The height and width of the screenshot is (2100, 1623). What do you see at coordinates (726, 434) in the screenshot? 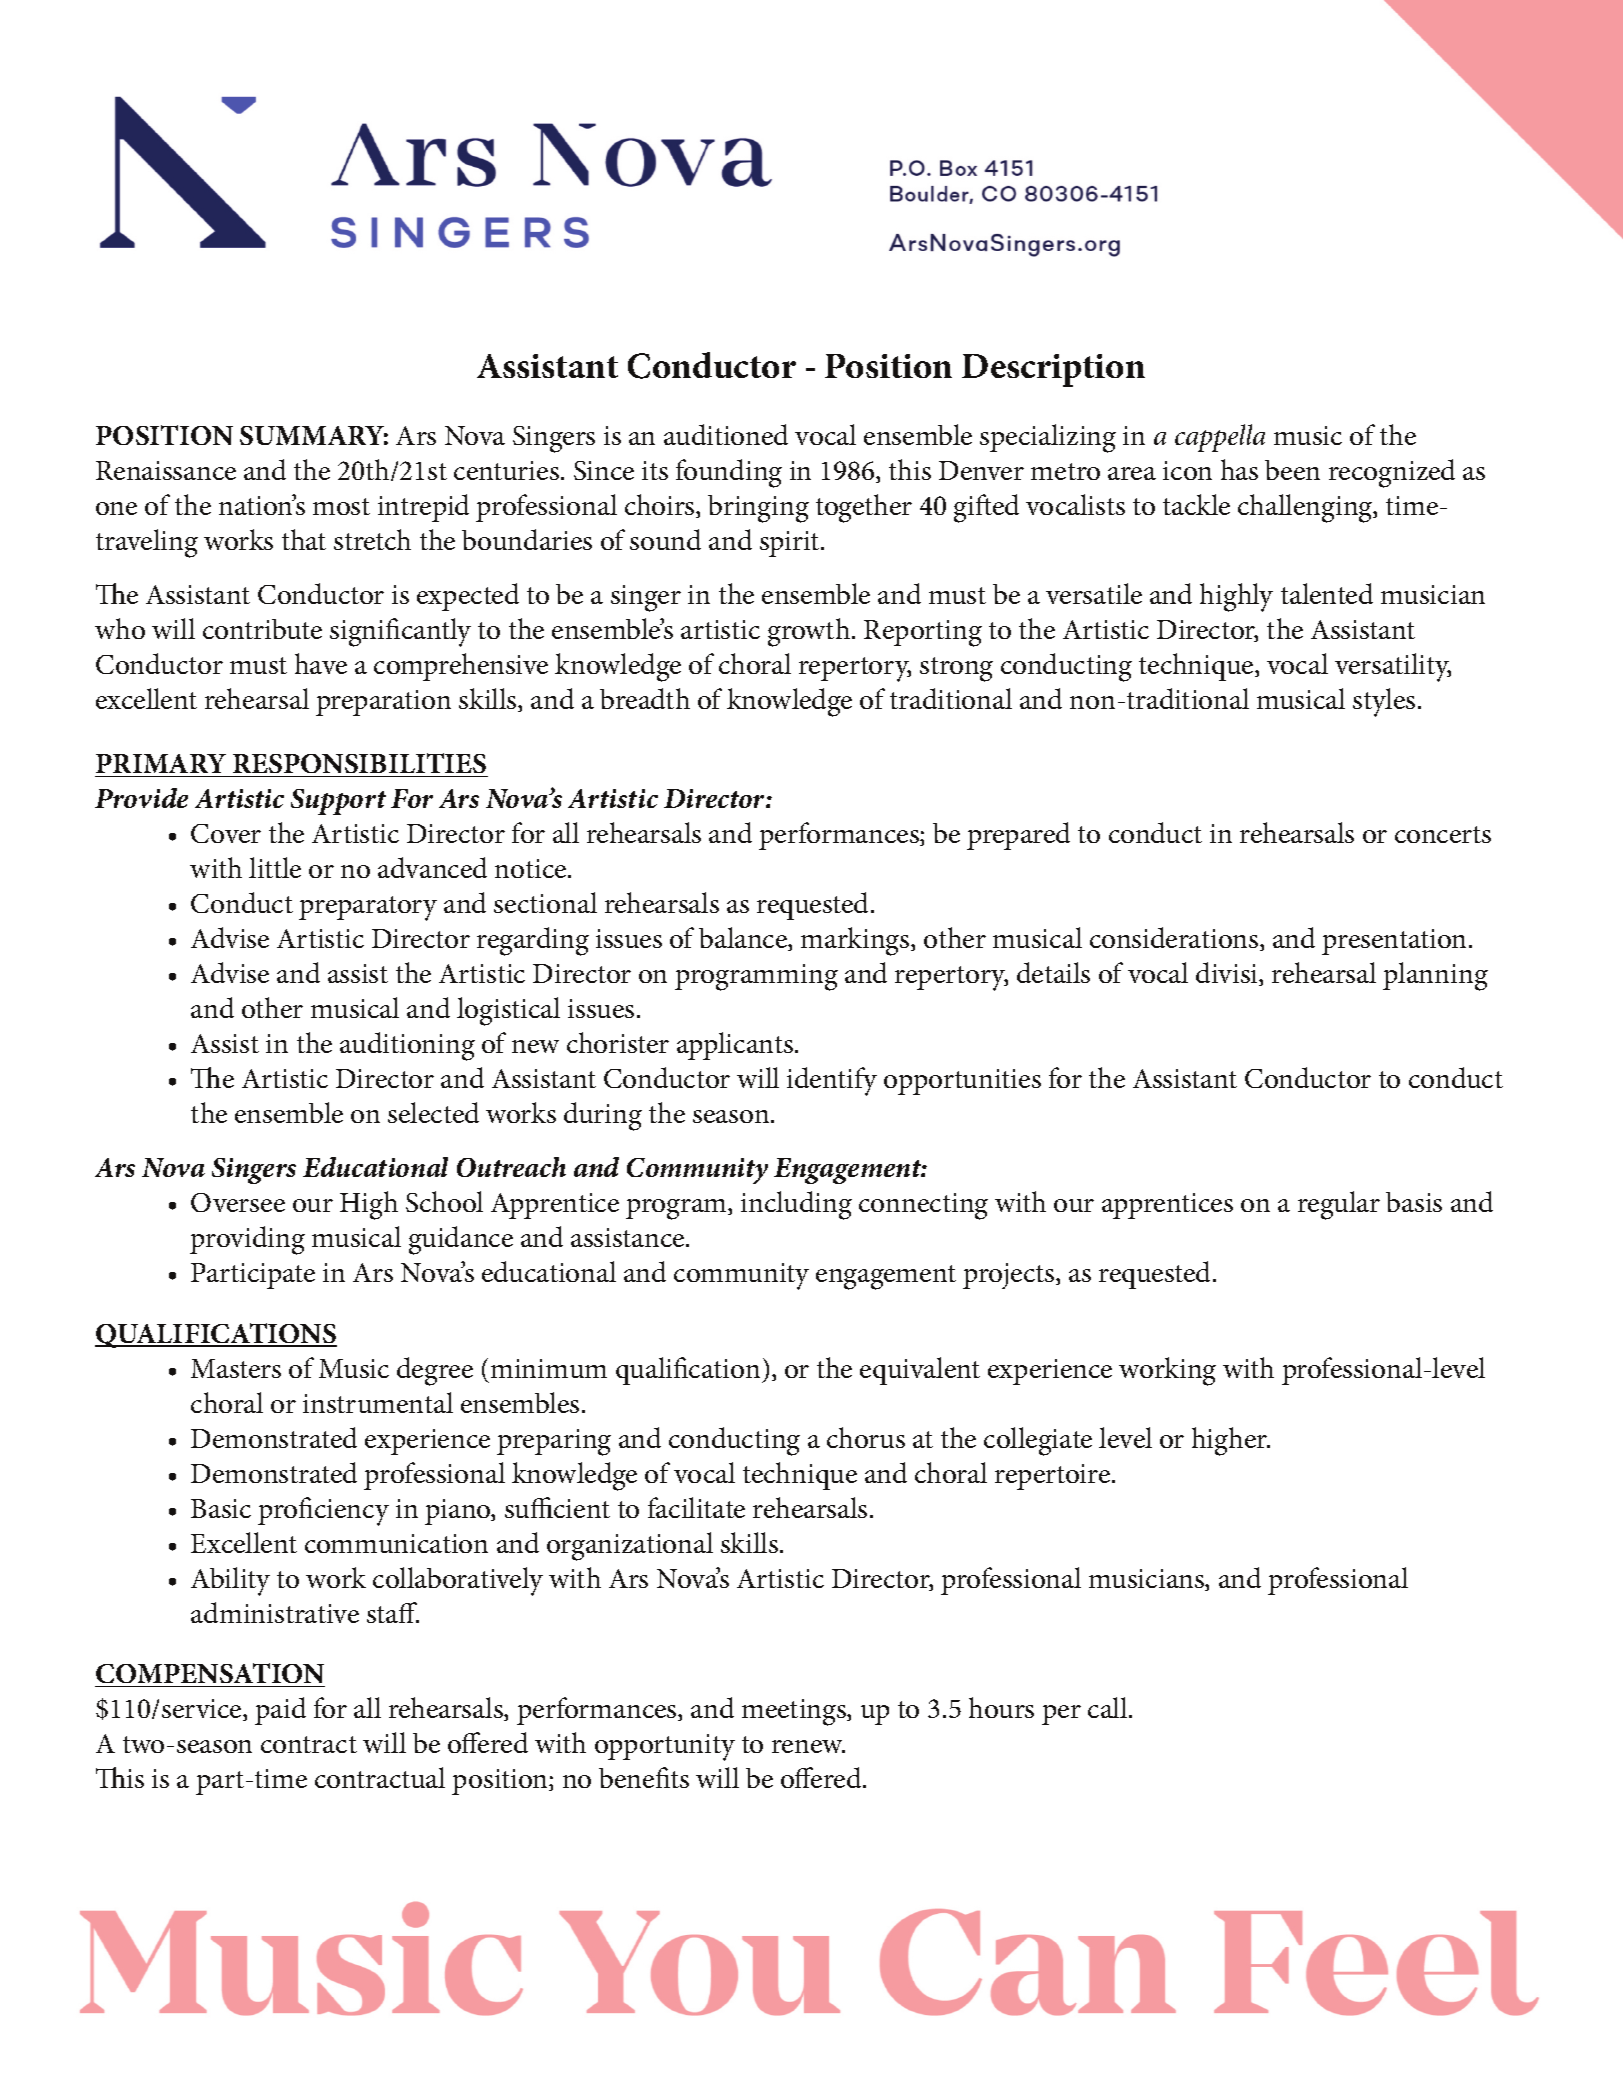
I see `auditioned` at bounding box center [726, 434].
